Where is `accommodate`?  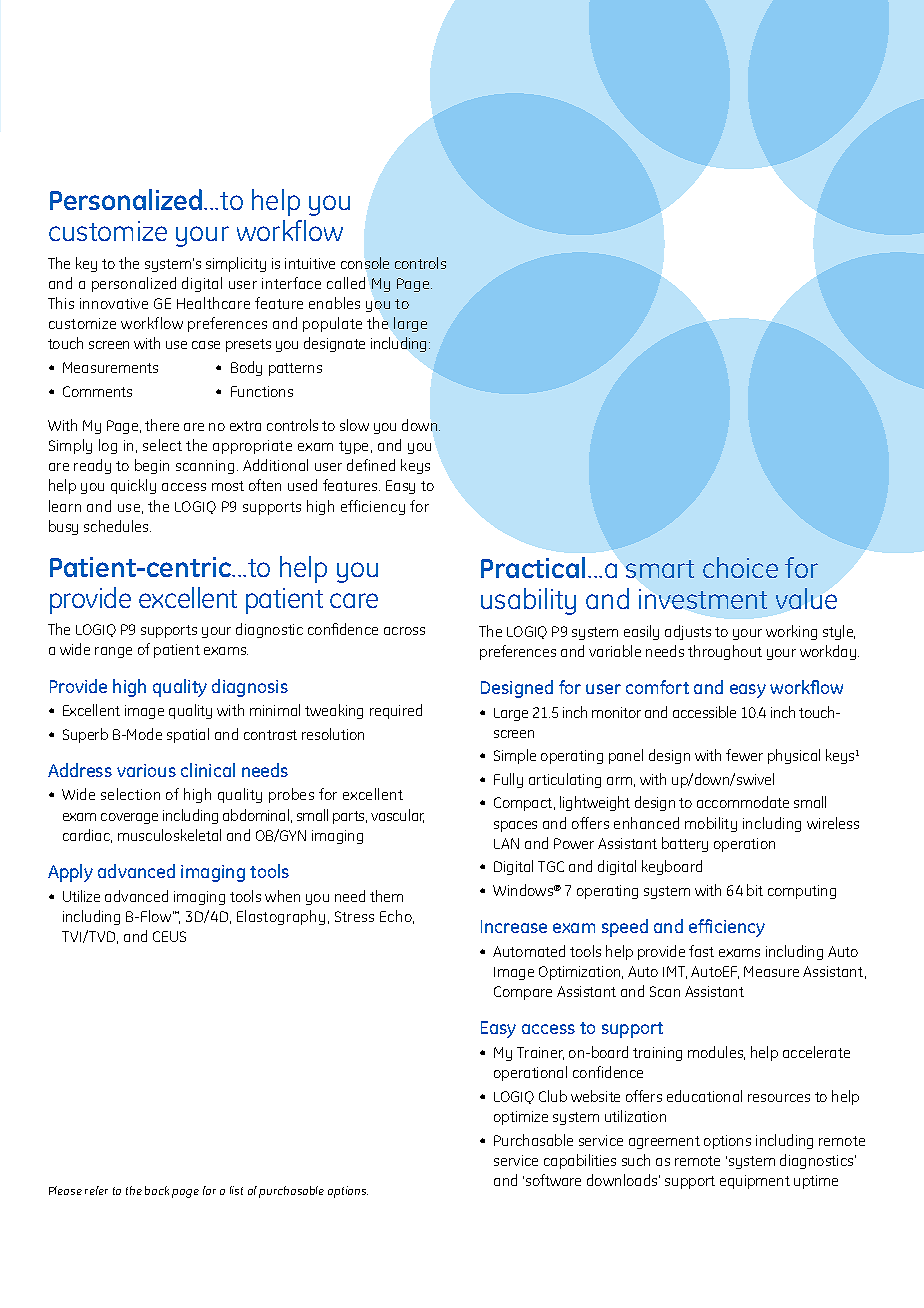
accommodate is located at coordinates (743, 802).
